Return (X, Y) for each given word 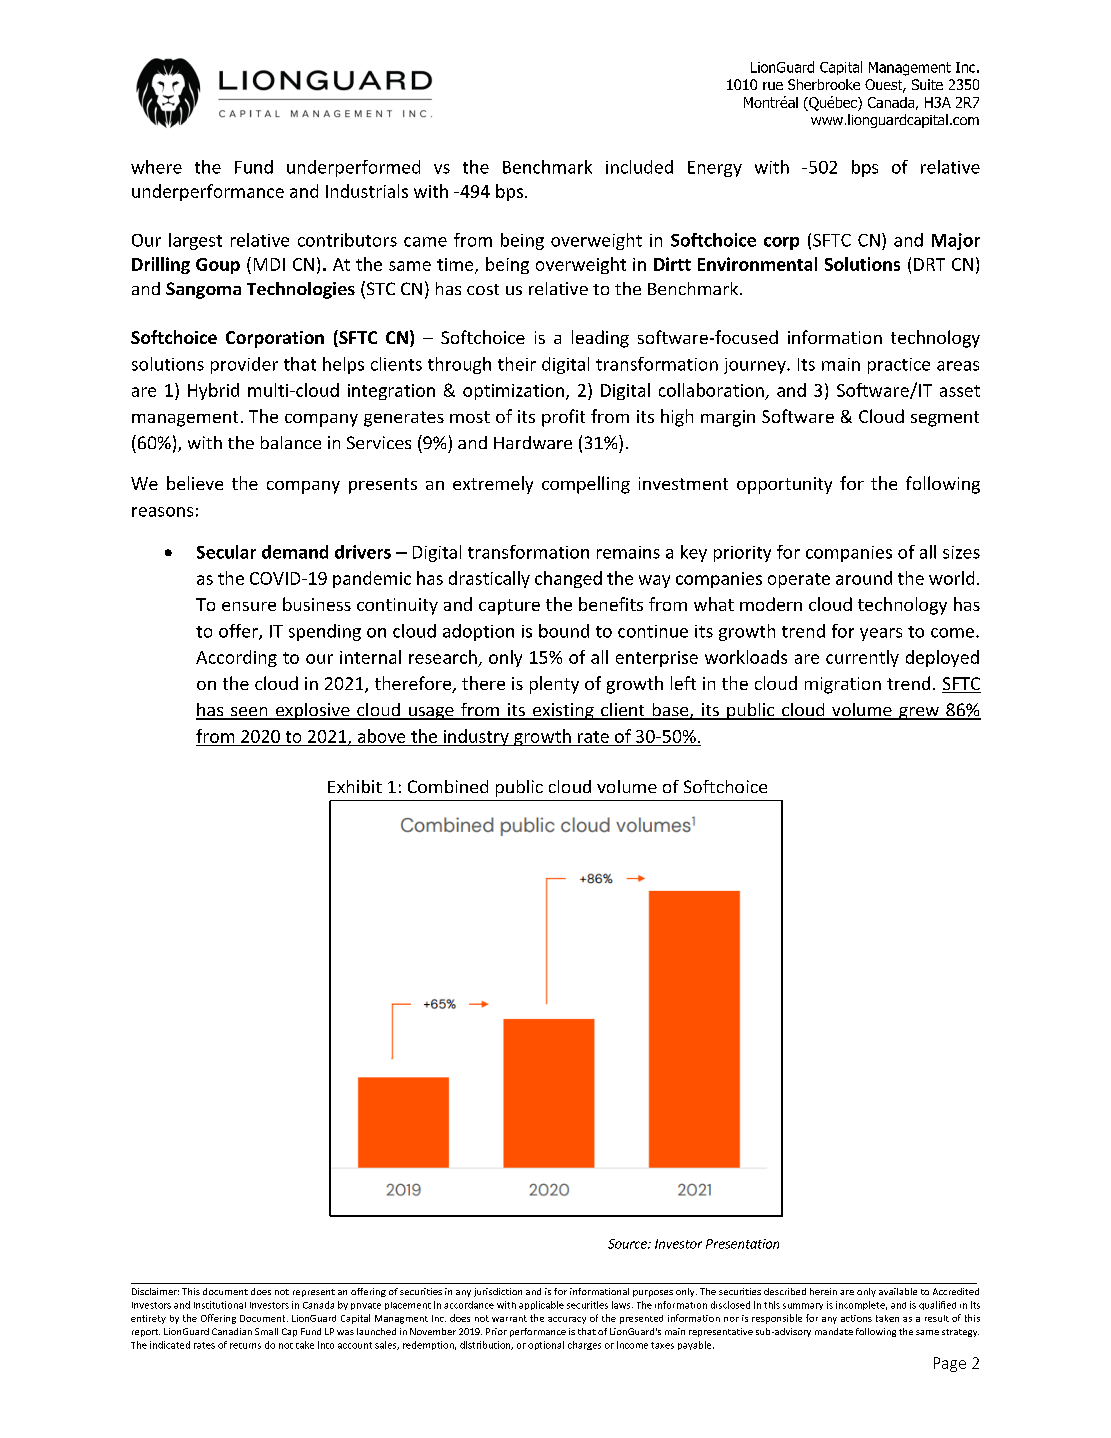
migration (843, 685)
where (156, 167)
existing (563, 711)
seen (249, 713)
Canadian (232, 1331)
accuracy (567, 1320)
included (639, 167)
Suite (927, 84)
